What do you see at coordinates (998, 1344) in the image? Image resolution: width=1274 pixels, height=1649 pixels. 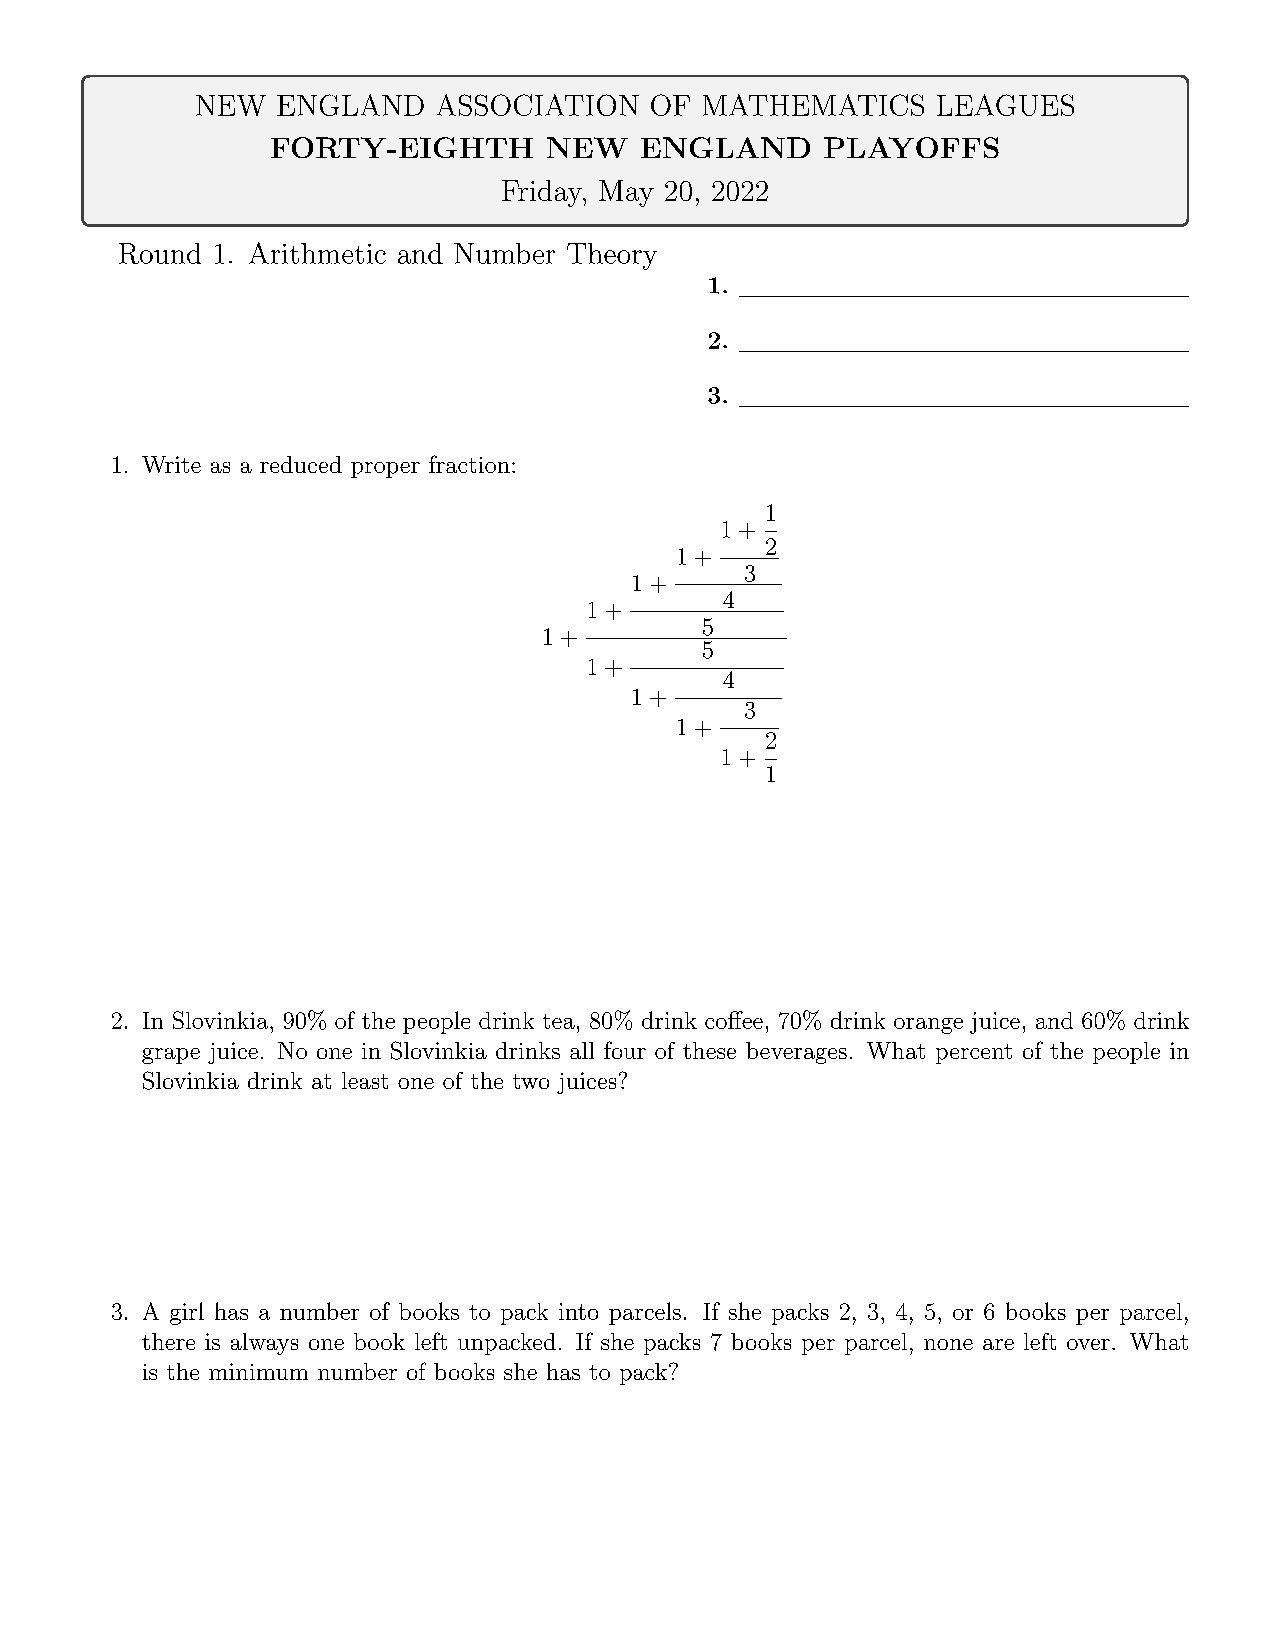 I see `are` at bounding box center [998, 1344].
